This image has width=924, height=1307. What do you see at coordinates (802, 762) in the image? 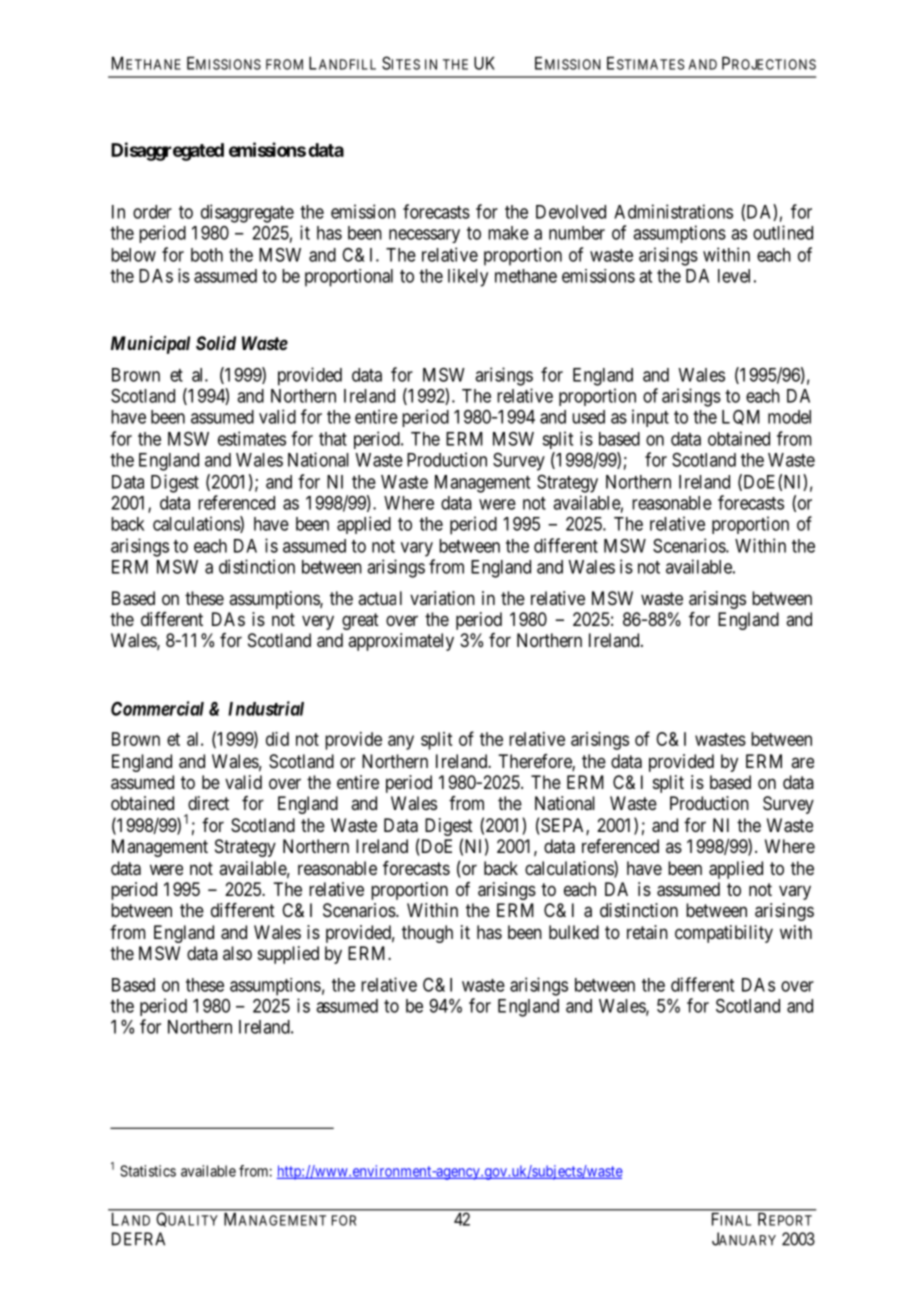
I see `are` at bounding box center [802, 762].
